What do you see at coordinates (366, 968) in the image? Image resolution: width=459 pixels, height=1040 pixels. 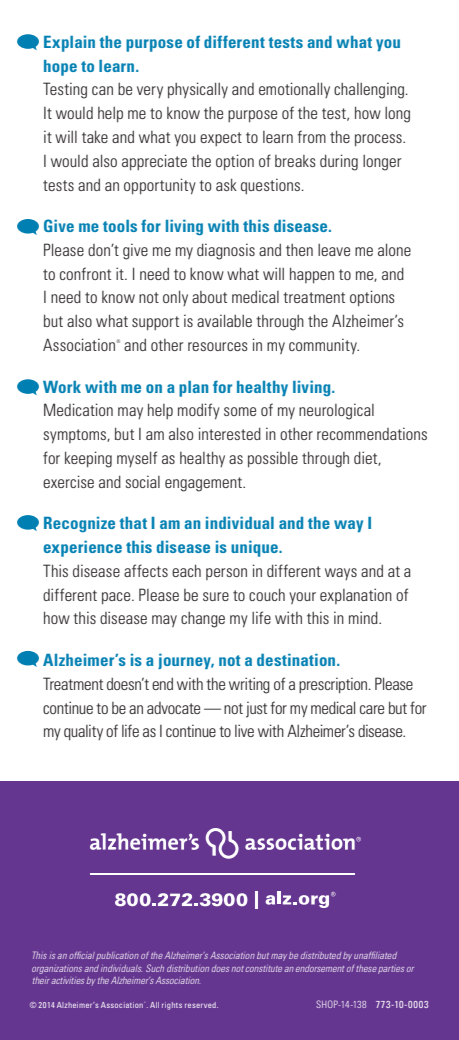 I see `these` at bounding box center [366, 968].
